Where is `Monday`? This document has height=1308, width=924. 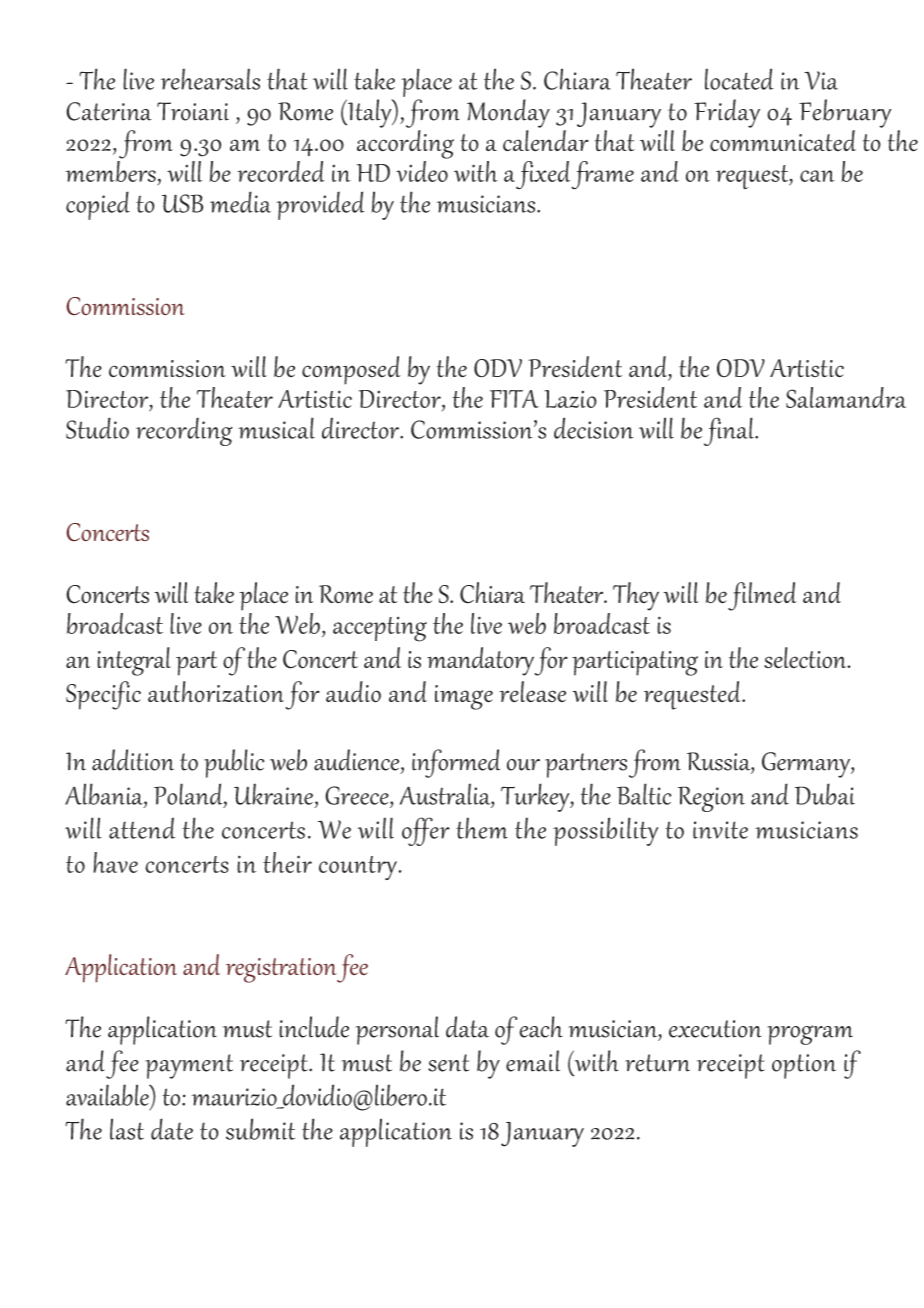 Monday is located at coordinates (508, 113).
